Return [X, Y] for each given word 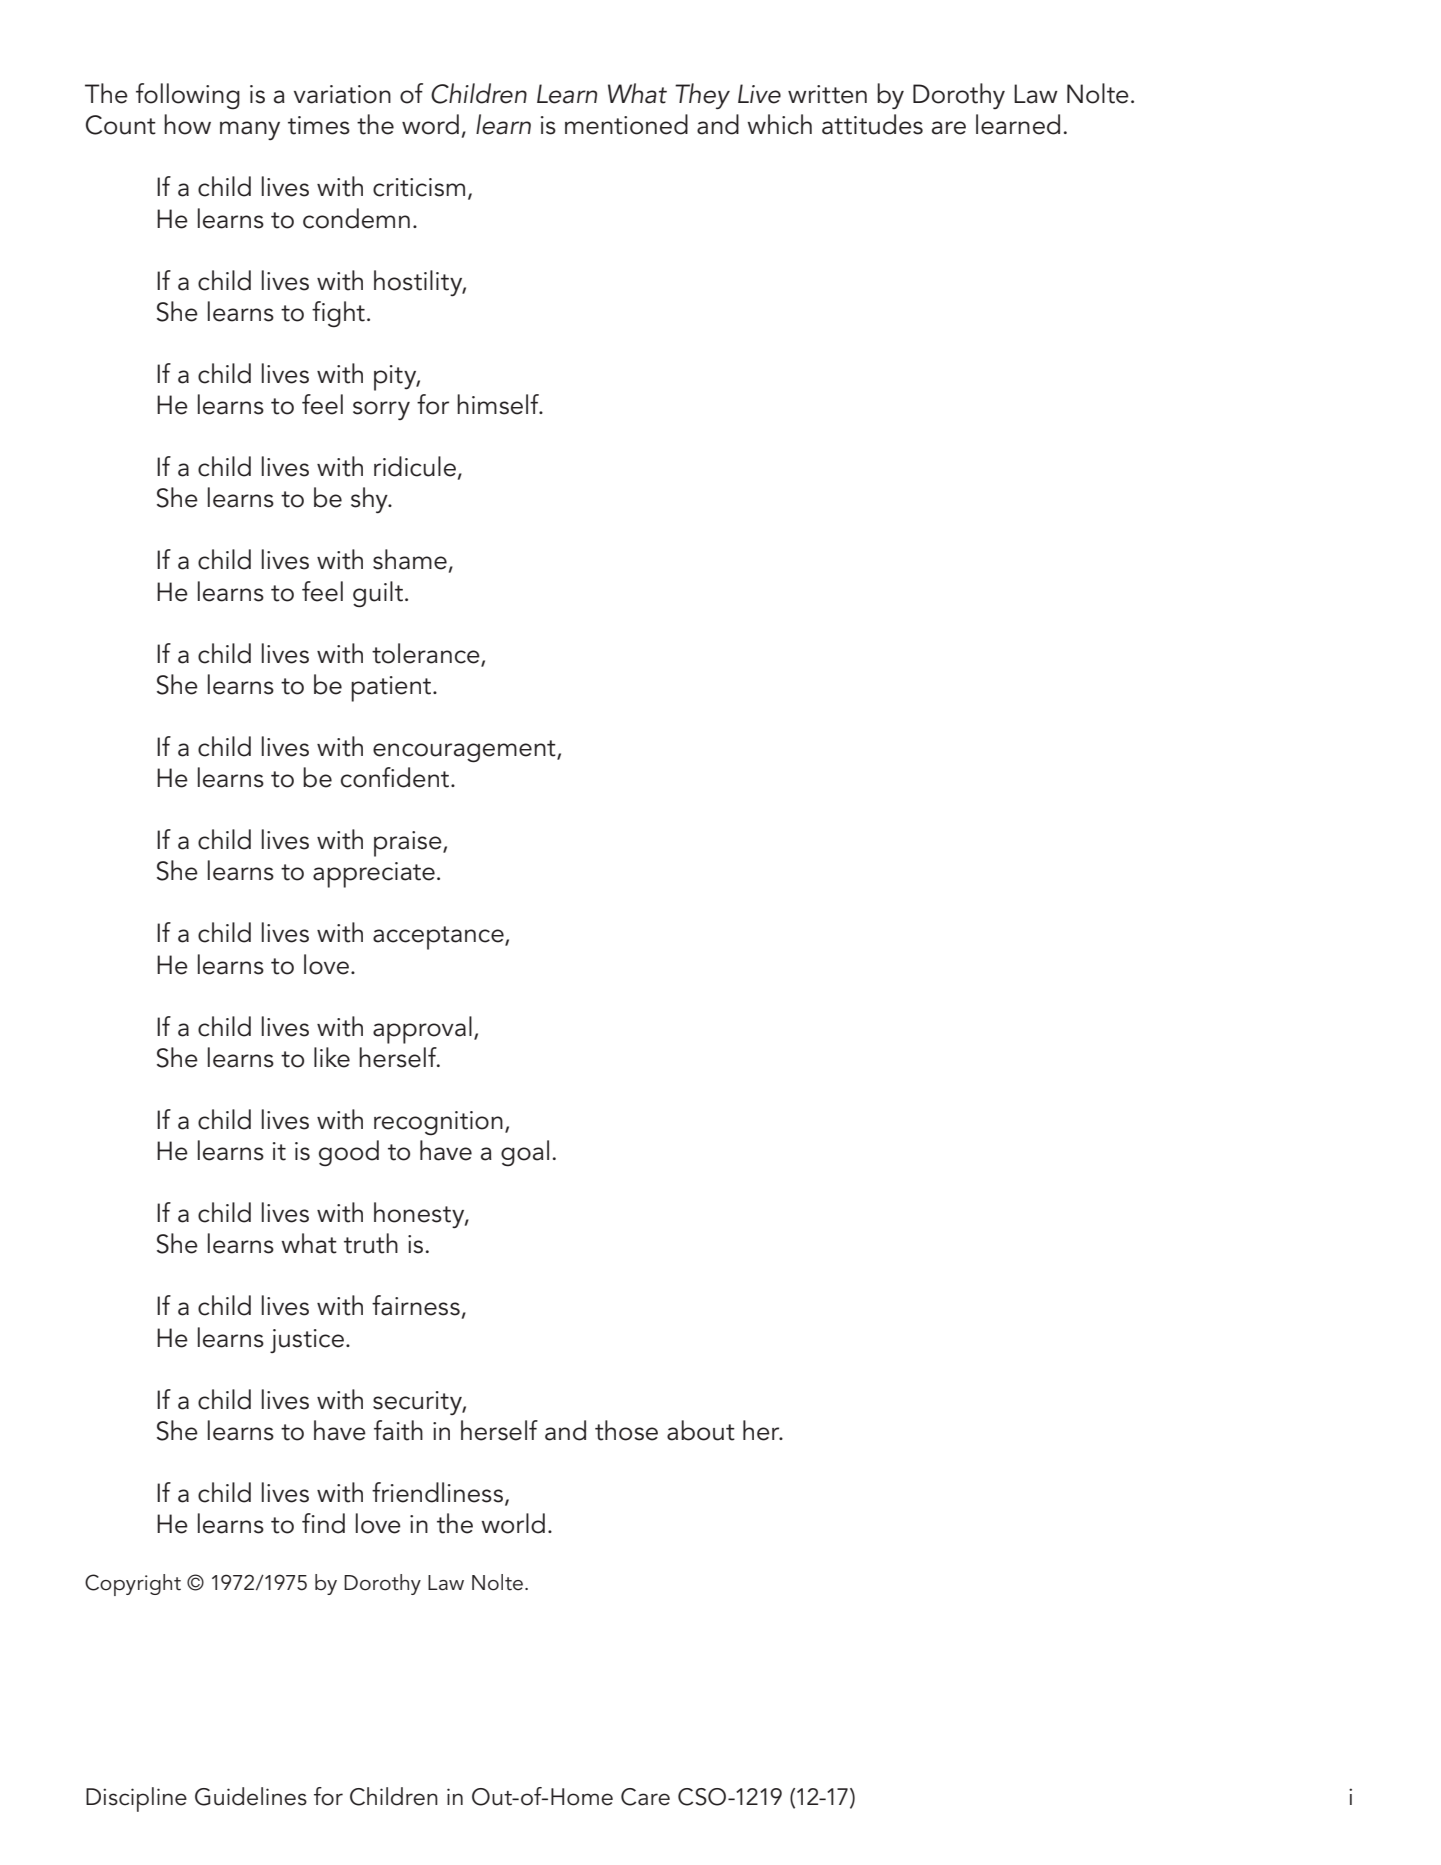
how [187, 124]
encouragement [465, 751]
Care [645, 1797]
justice [307, 1341]
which [779, 124]
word [430, 124]
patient [392, 689]
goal [525, 1153]
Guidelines [251, 1796]
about [701, 1430]
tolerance [426, 653]
